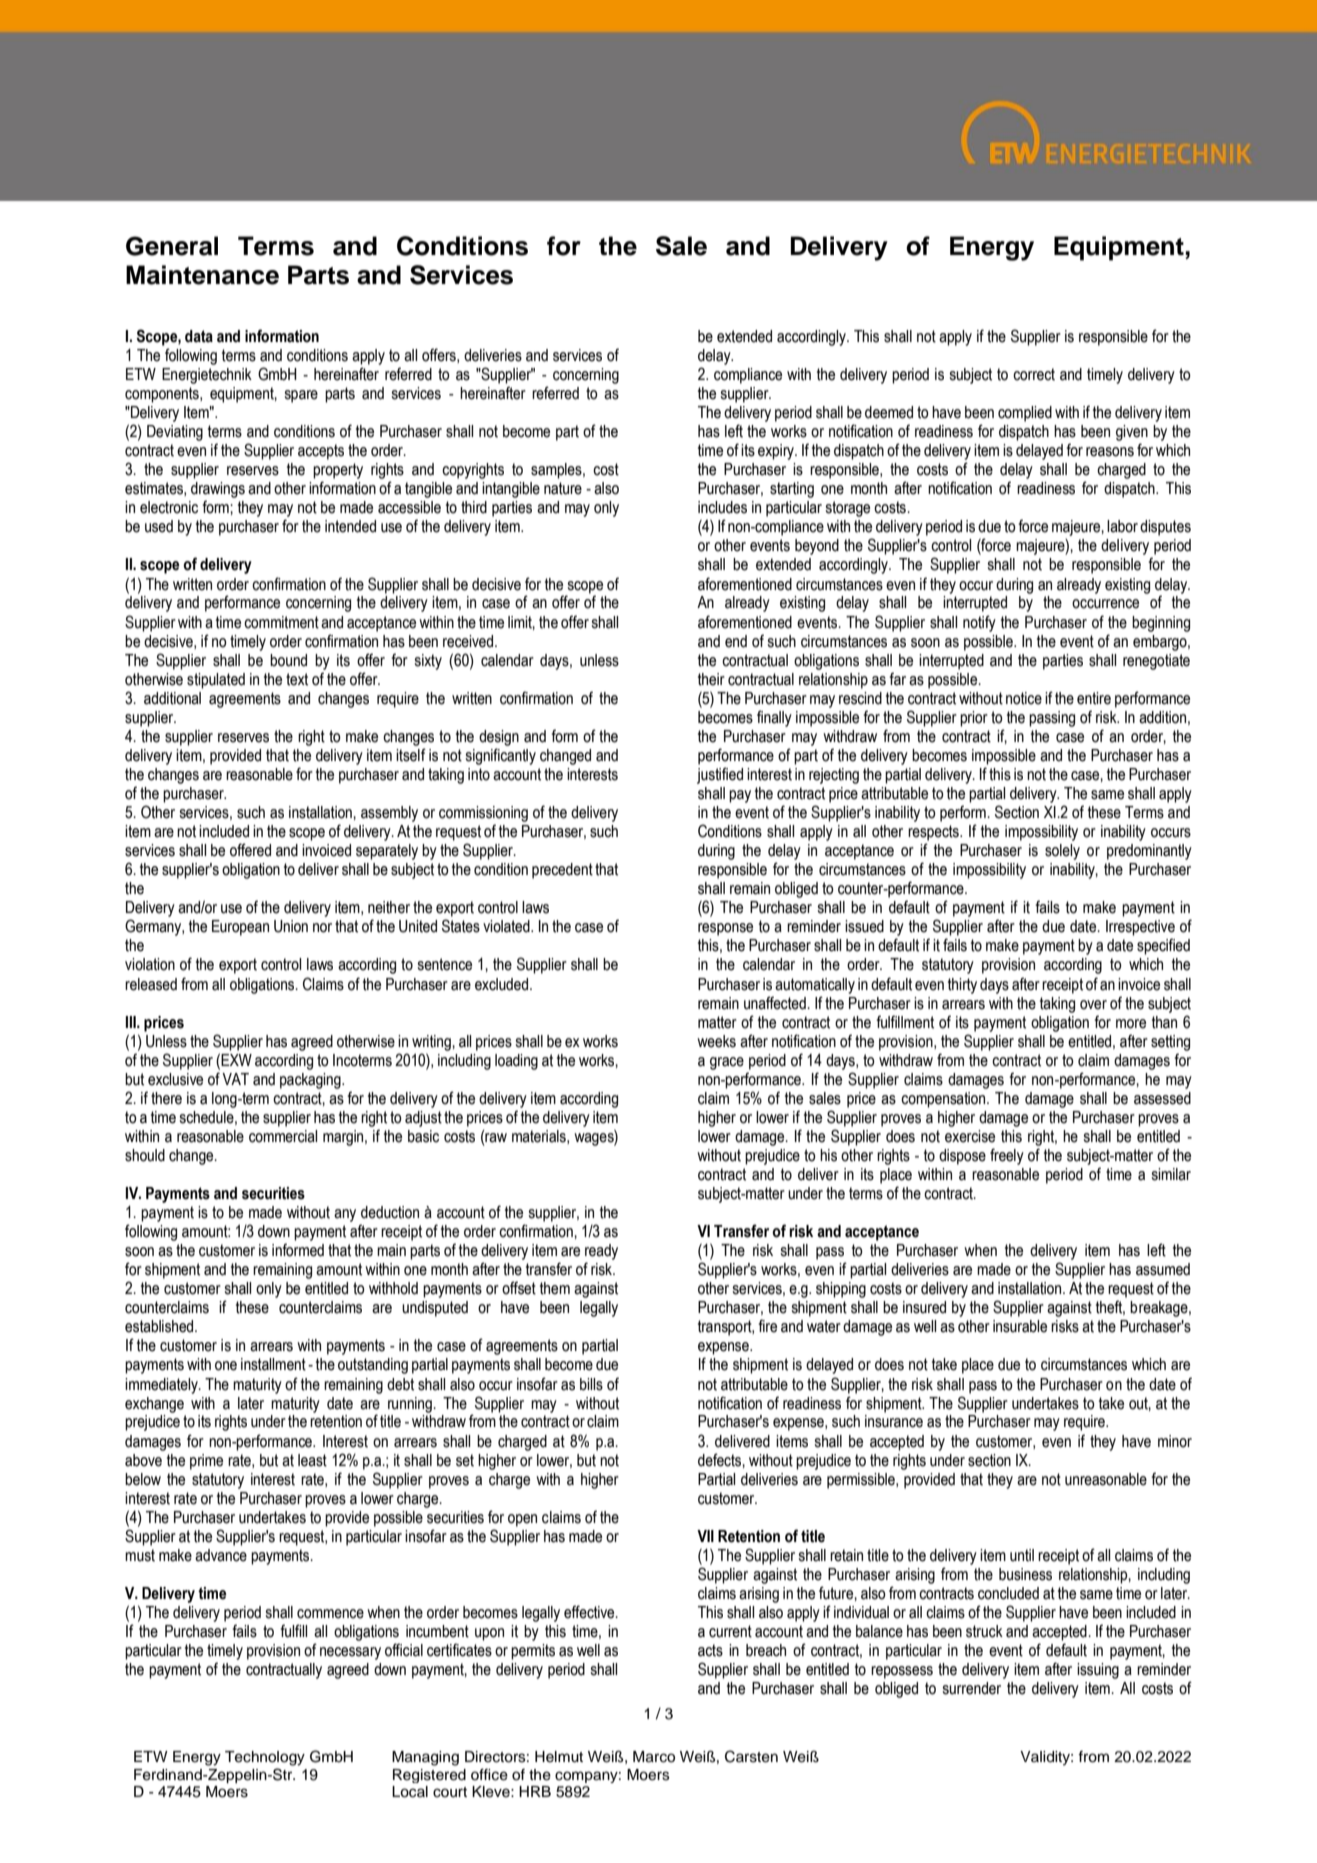  Describe the element at coordinates (273, 1364) in the screenshot. I see `installment` at that location.
